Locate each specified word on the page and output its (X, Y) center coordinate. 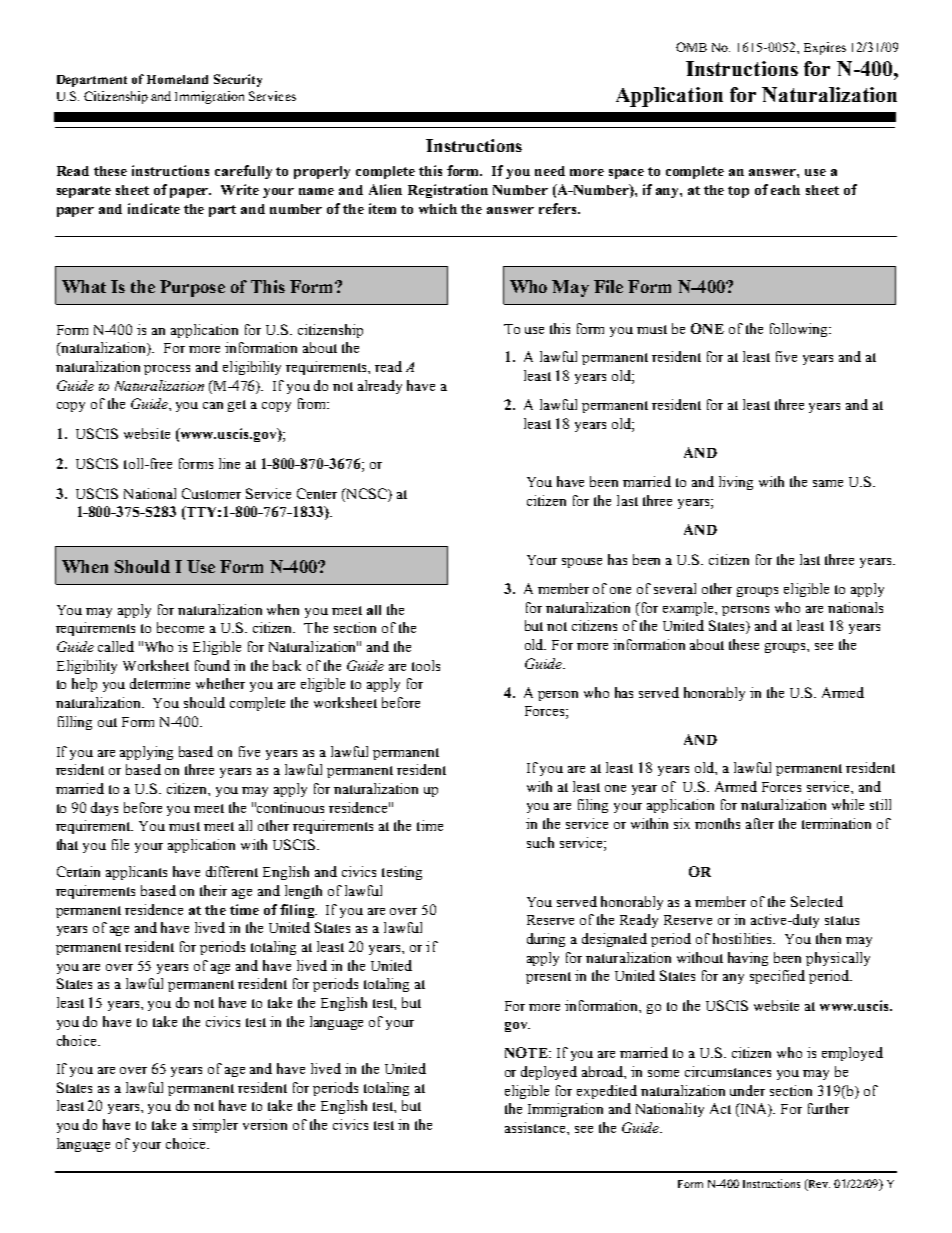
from (313, 403)
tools (426, 665)
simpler (215, 1126)
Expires (825, 48)
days (104, 809)
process (167, 370)
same (828, 483)
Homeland (177, 79)
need (550, 171)
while (848, 804)
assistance (536, 1127)
